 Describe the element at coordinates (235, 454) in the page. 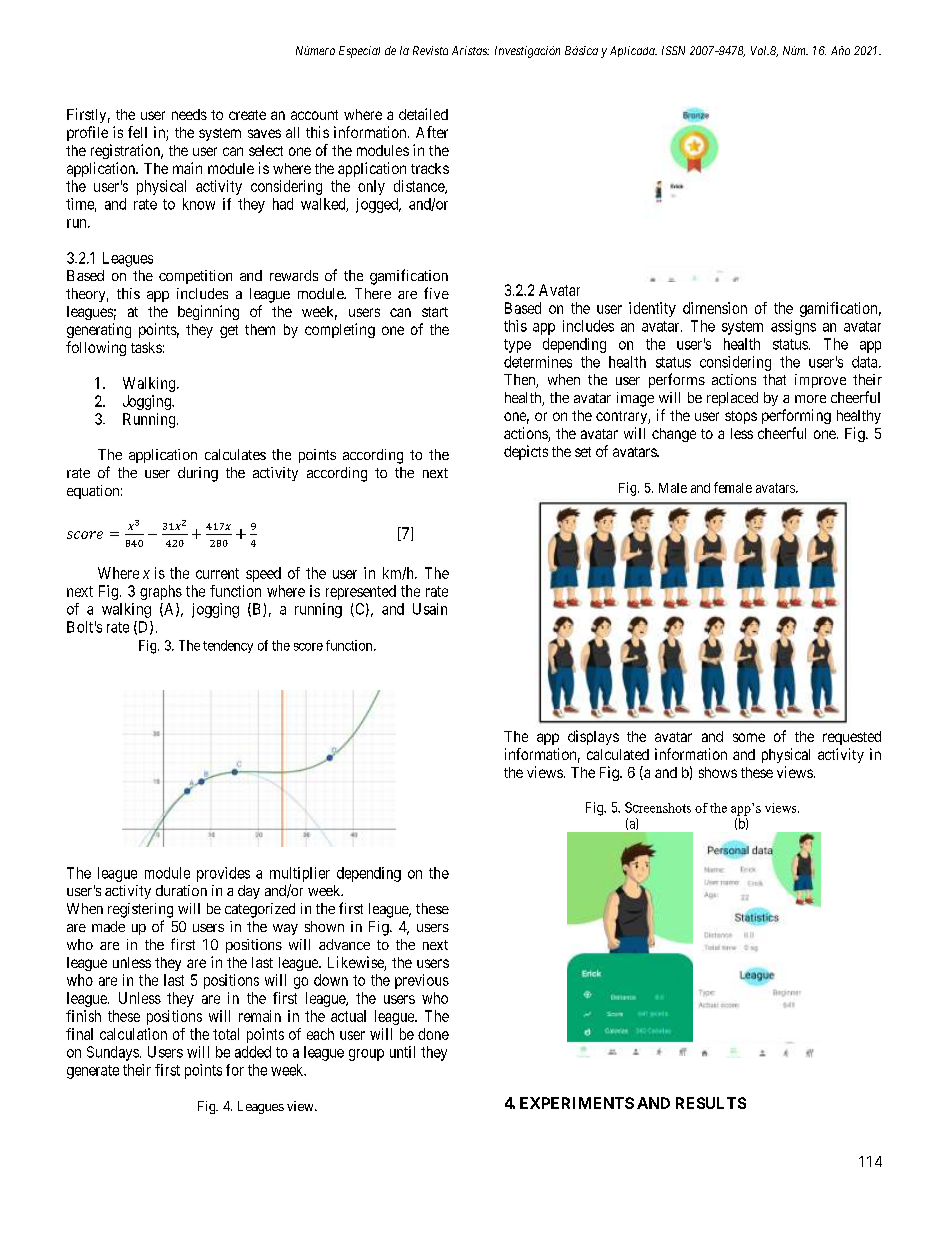

I see `calculates` at that location.
